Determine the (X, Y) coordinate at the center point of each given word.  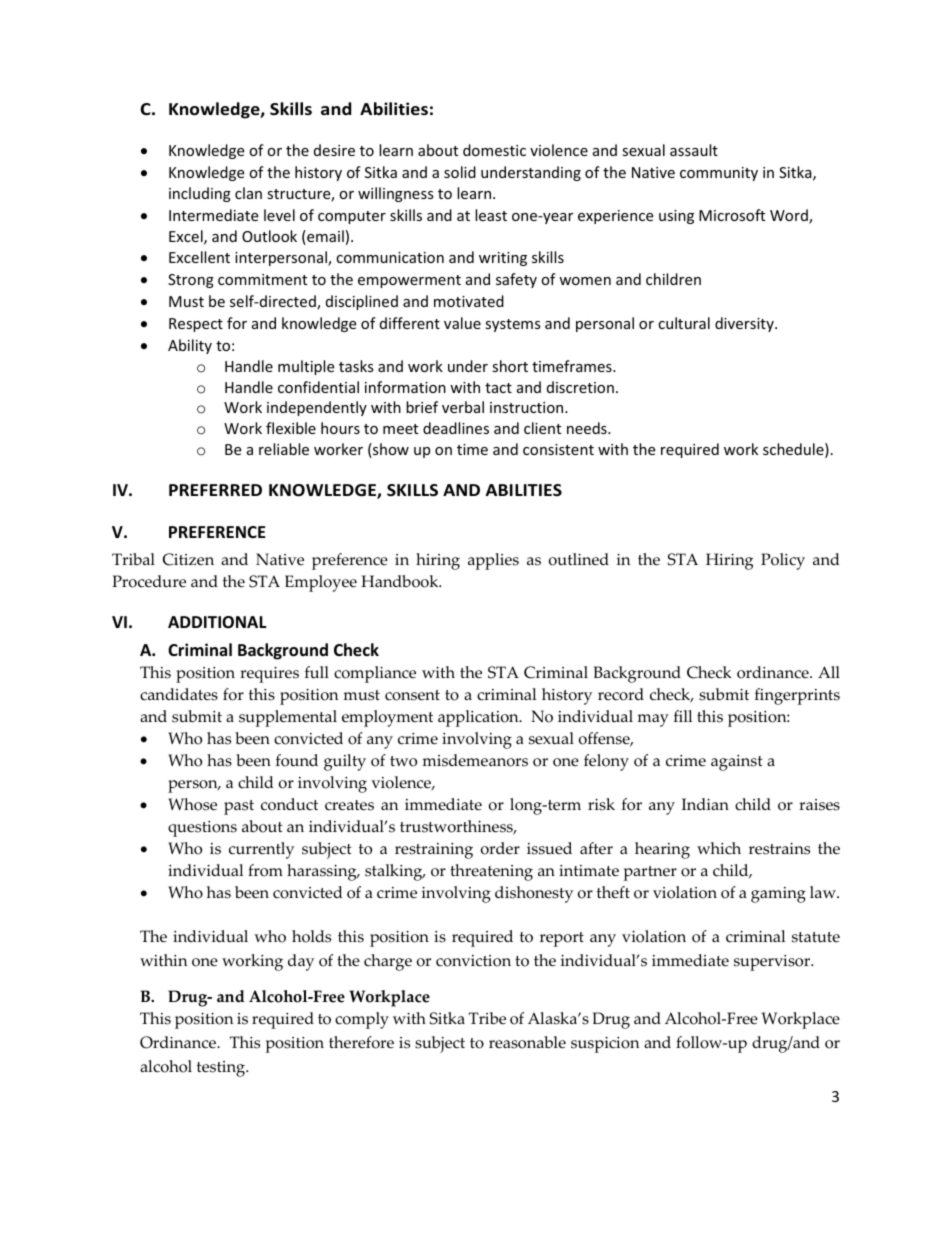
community (719, 174)
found (297, 760)
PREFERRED (215, 490)
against (737, 763)
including (200, 194)
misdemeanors (475, 760)
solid (460, 172)
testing (222, 1069)
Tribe (487, 1018)
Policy (783, 561)
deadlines (456, 428)
